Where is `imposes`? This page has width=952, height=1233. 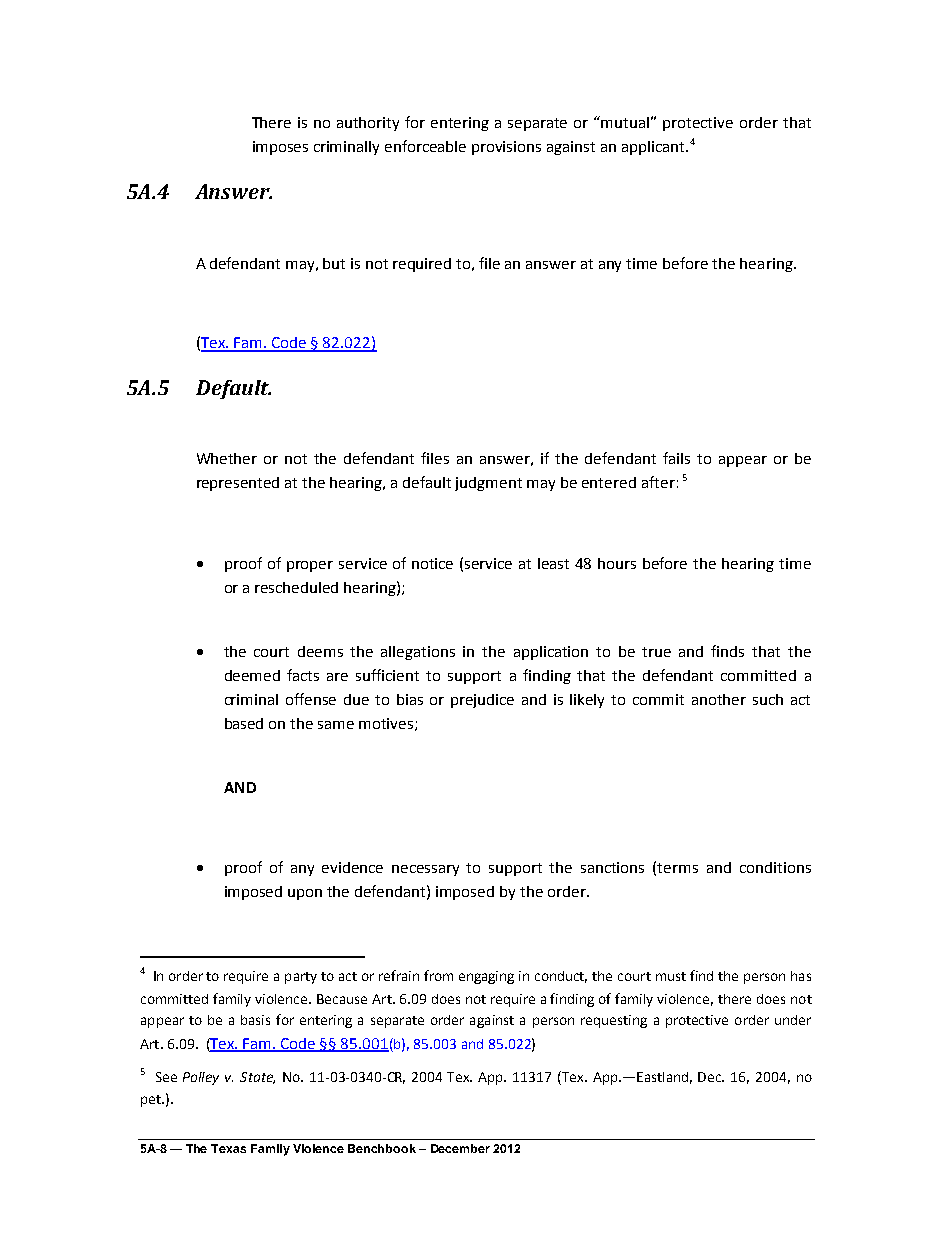
imposes is located at coordinates (280, 148).
